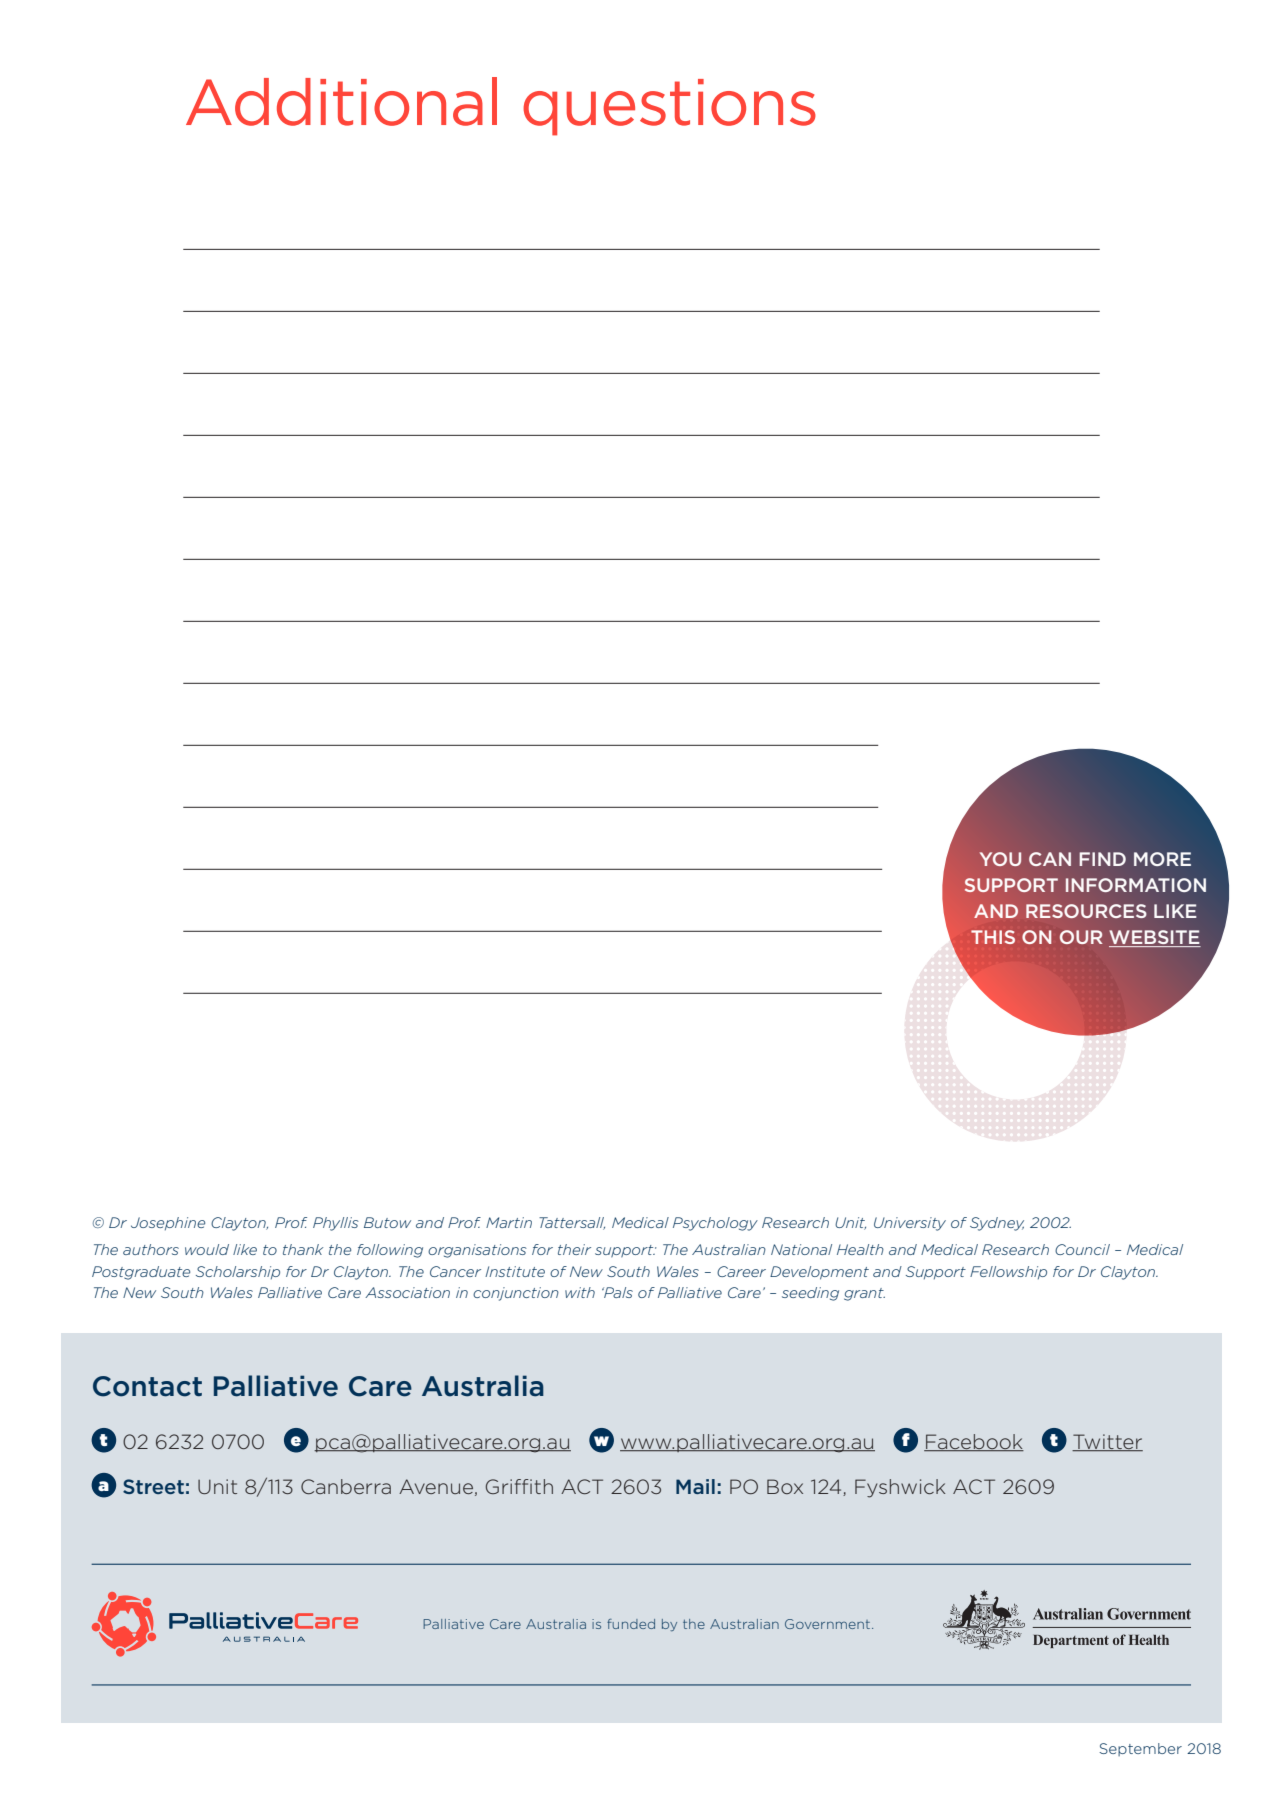 This document has width=1283, height=1815. I want to click on RESOURCES, so click(1086, 911).
